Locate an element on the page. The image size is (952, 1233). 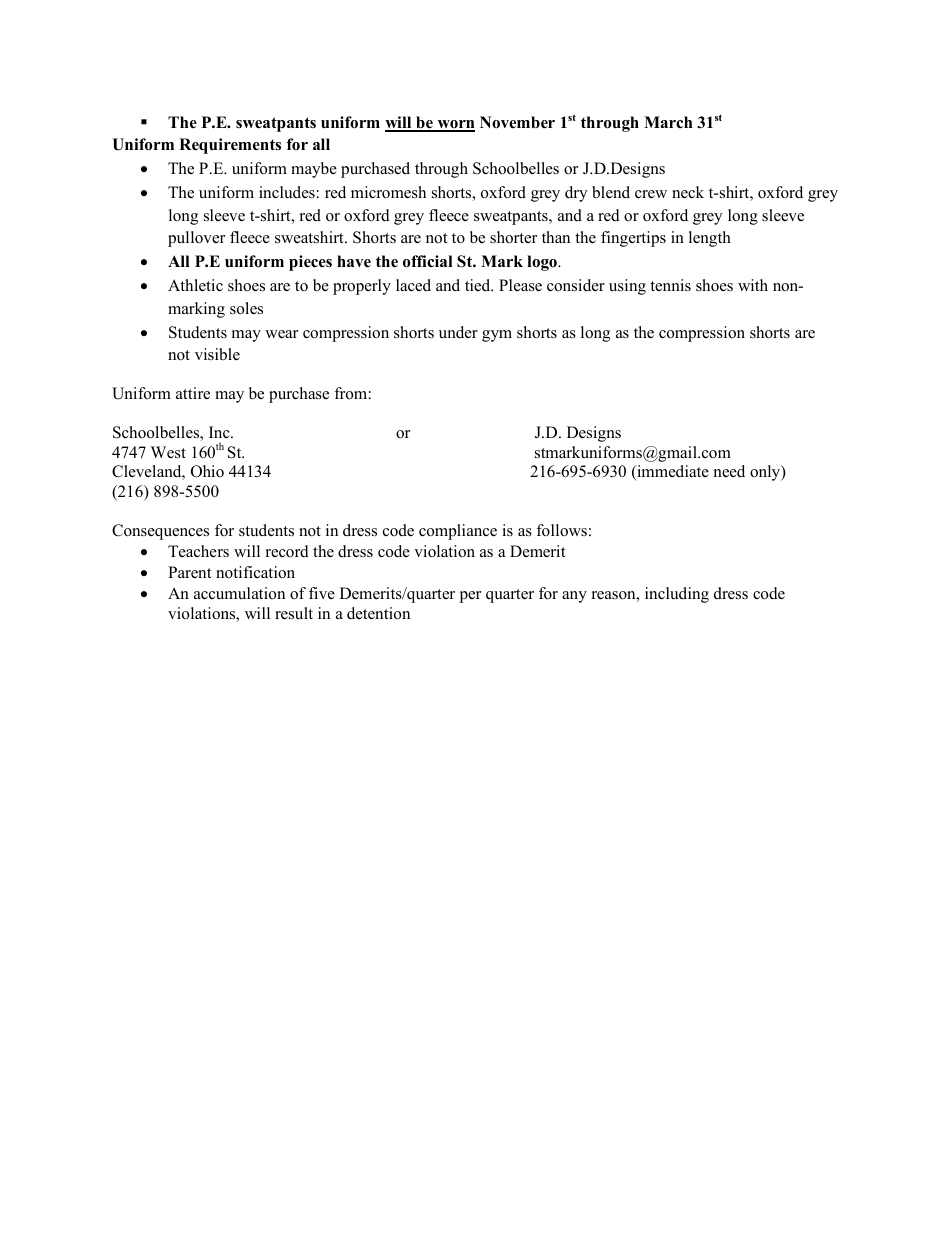
tennis is located at coordinates (670, 285).
